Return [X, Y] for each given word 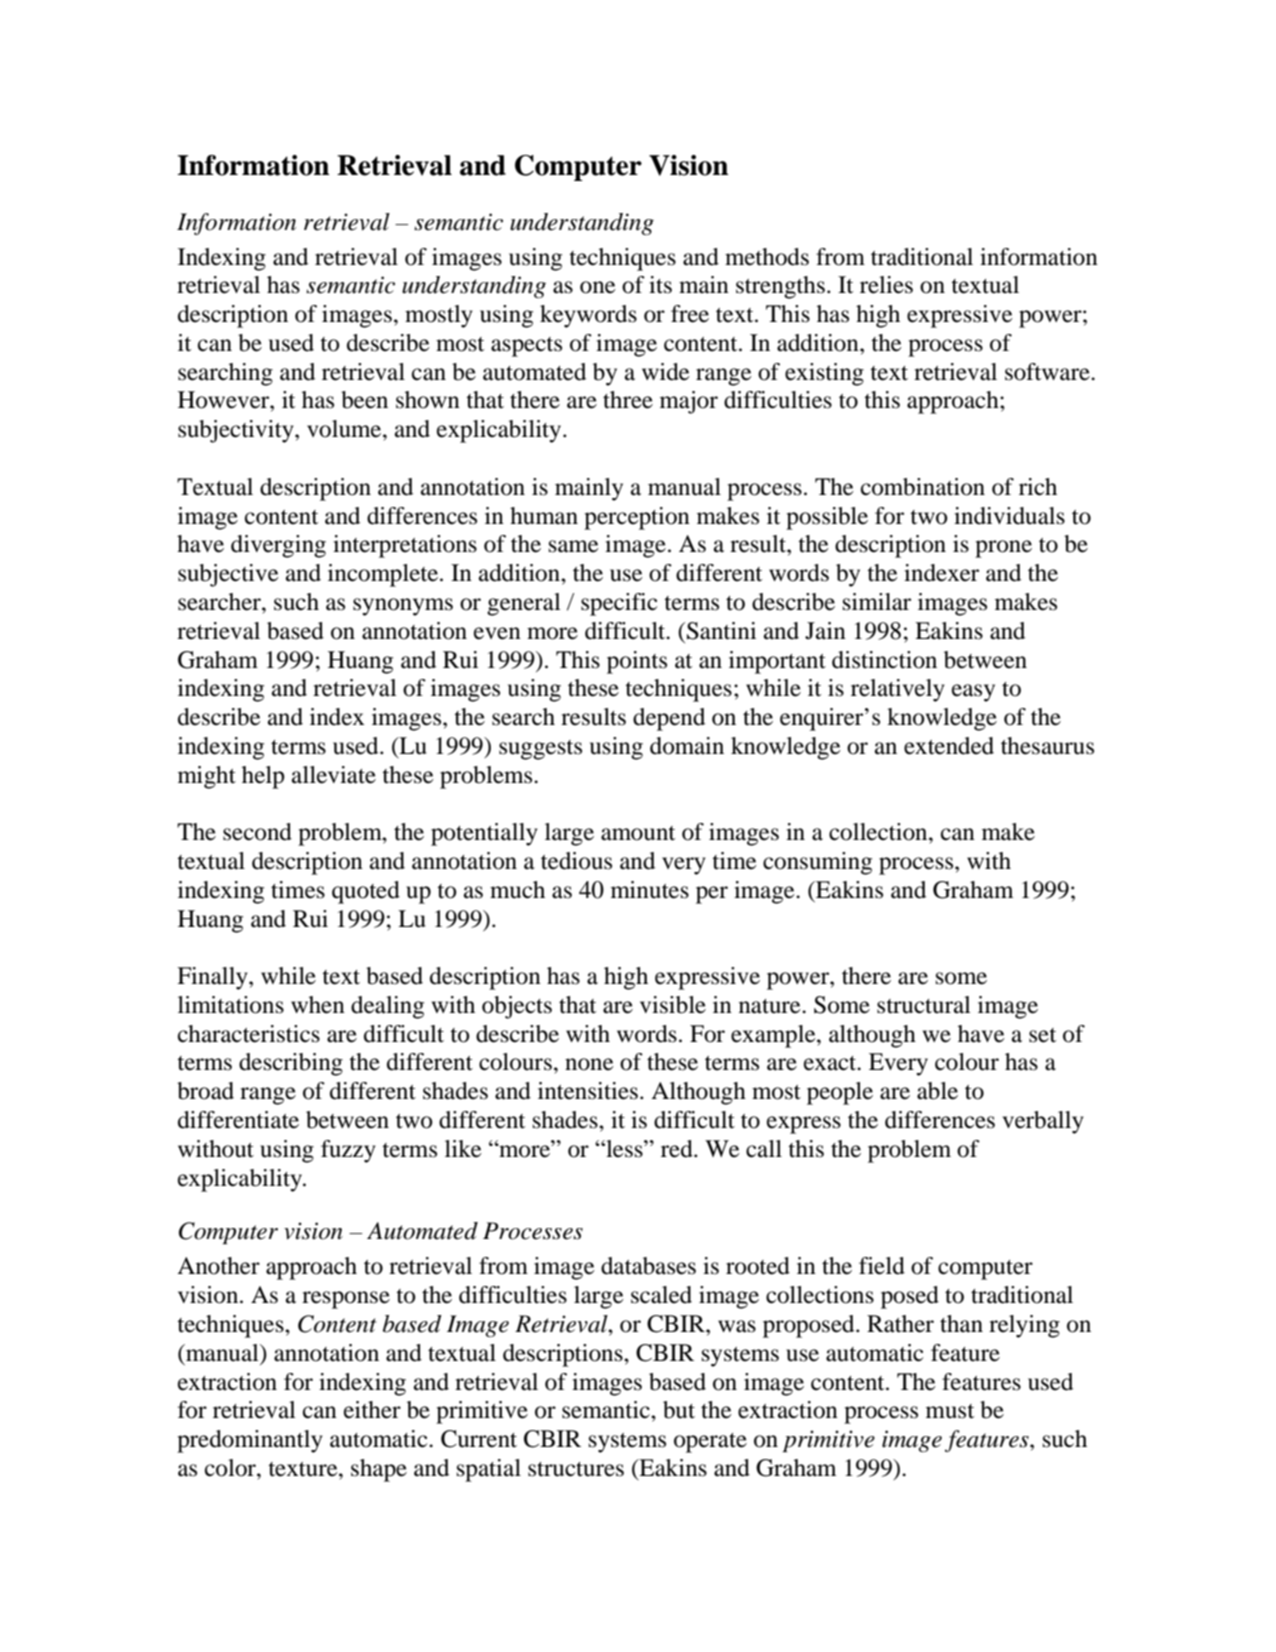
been [364, 400]
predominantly [250, 1441]
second [257, 832]
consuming [817, 863]
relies [886, 285]
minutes [650, 890]
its [660, 285]
